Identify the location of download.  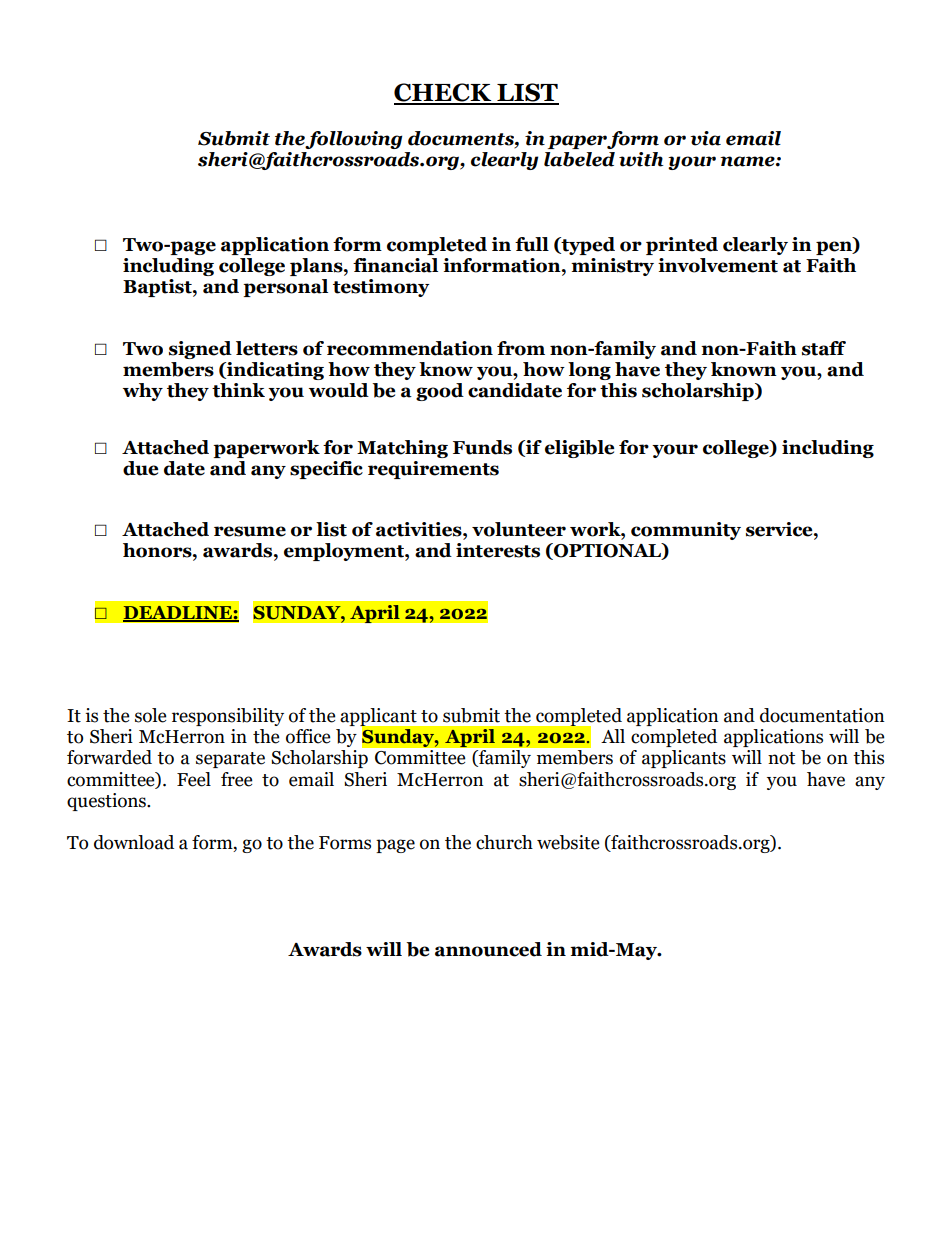
(134, 842).
